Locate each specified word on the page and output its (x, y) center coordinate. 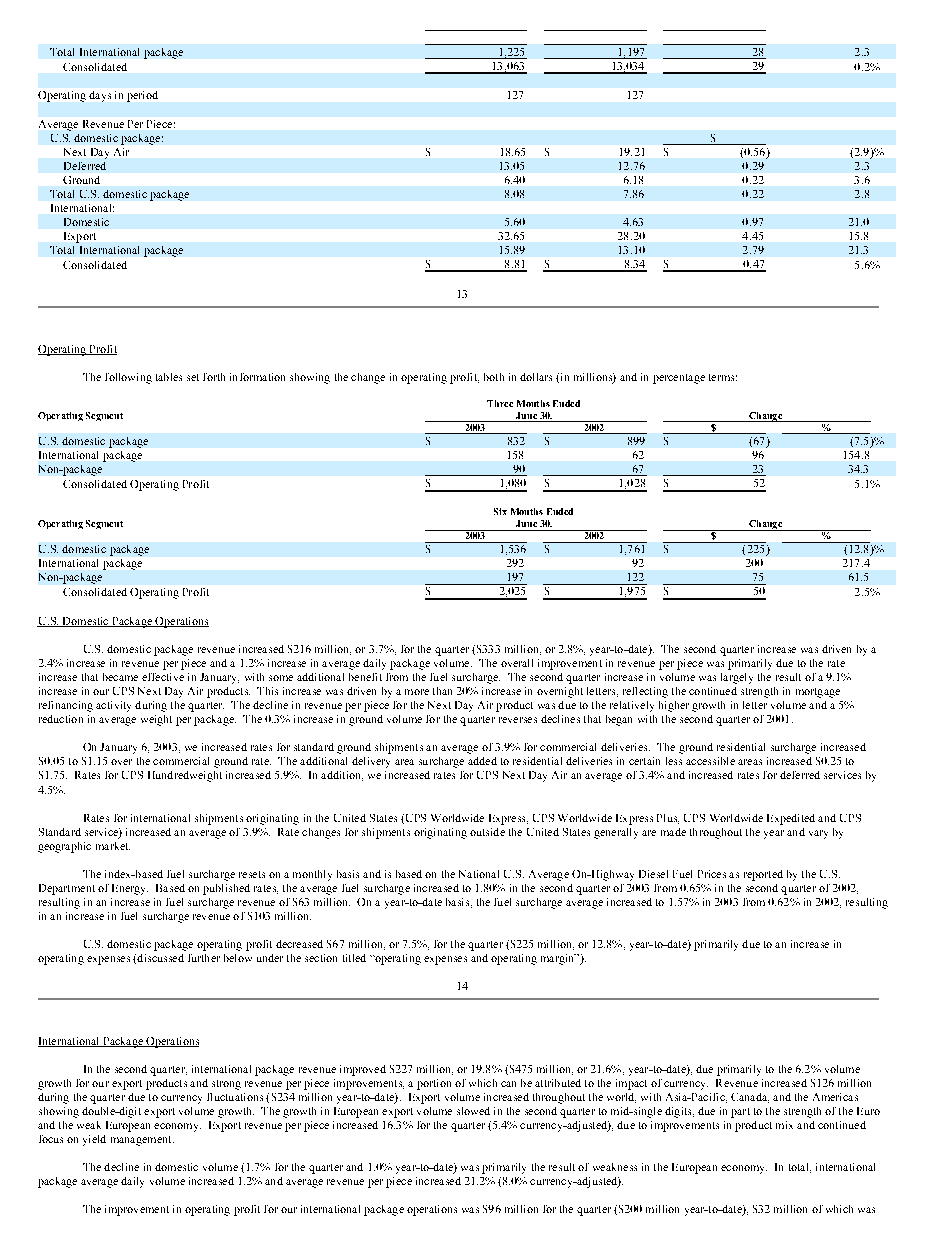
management (142, 1141)
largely (737, 678)
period (142, 96)
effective (163, 677)
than (442, 691)
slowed (473, 1111)
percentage (679, 379)
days (100, 96)
